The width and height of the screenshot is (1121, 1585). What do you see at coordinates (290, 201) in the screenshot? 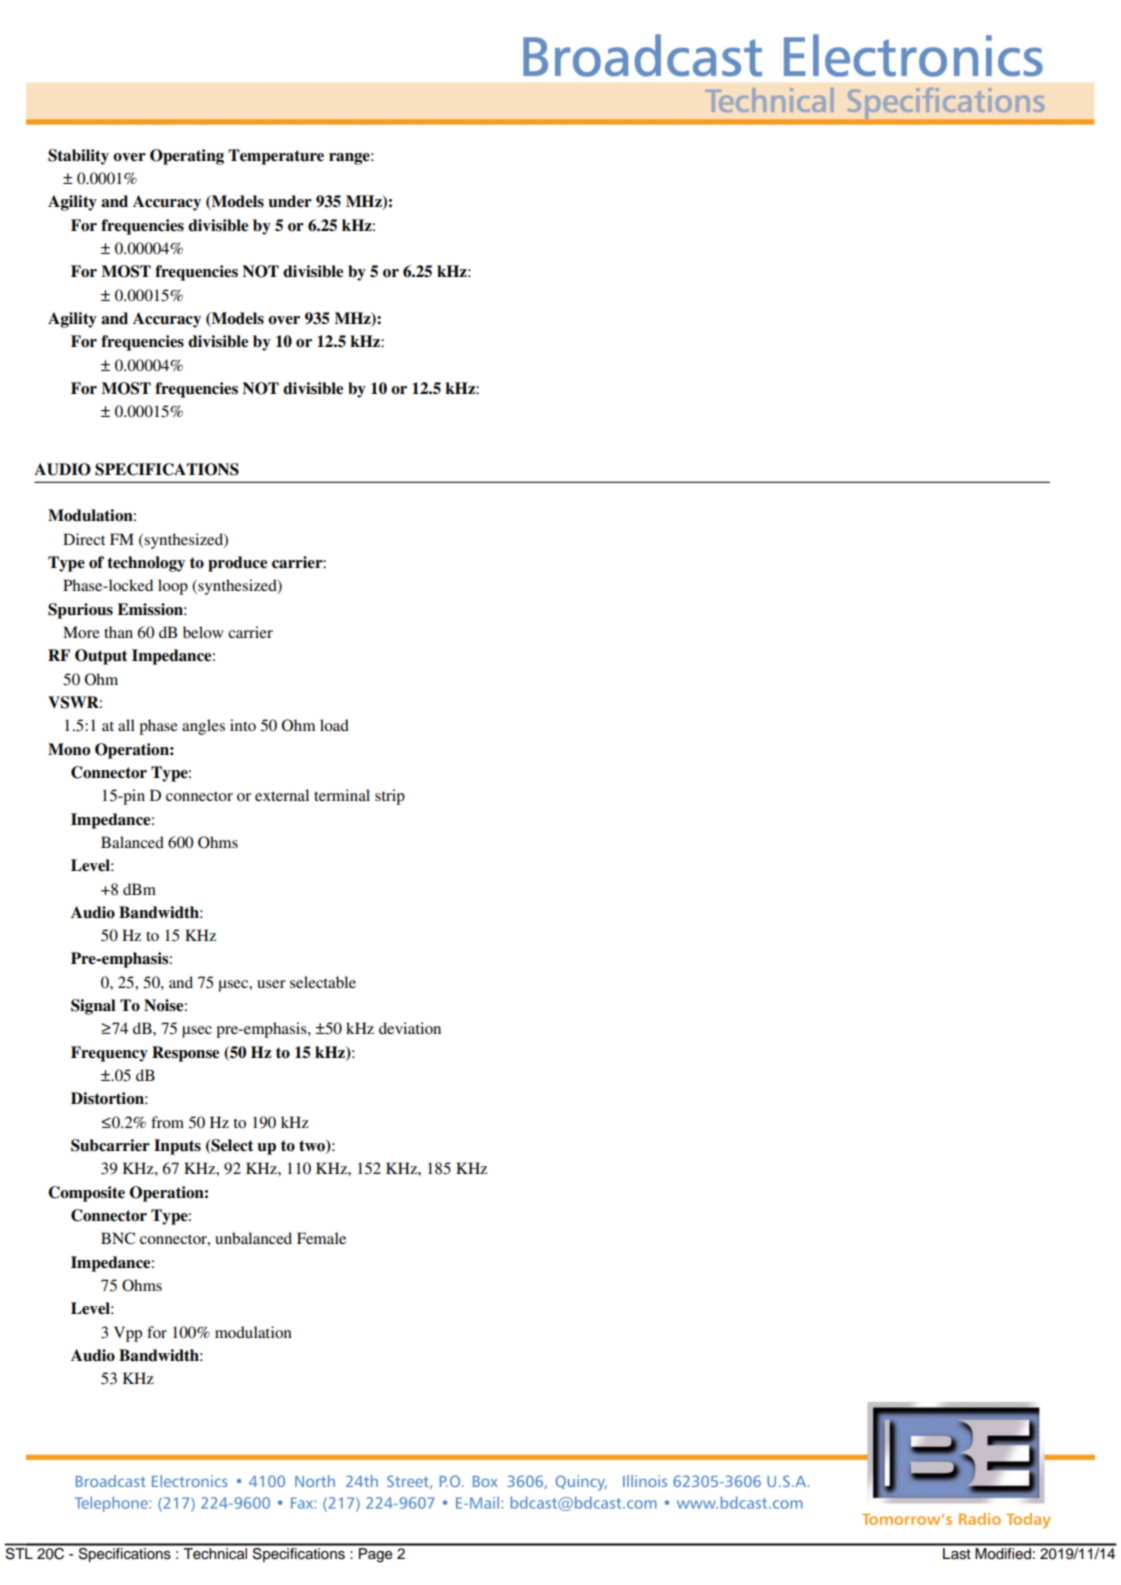
I see `under` at bounding box center [290, 201].
